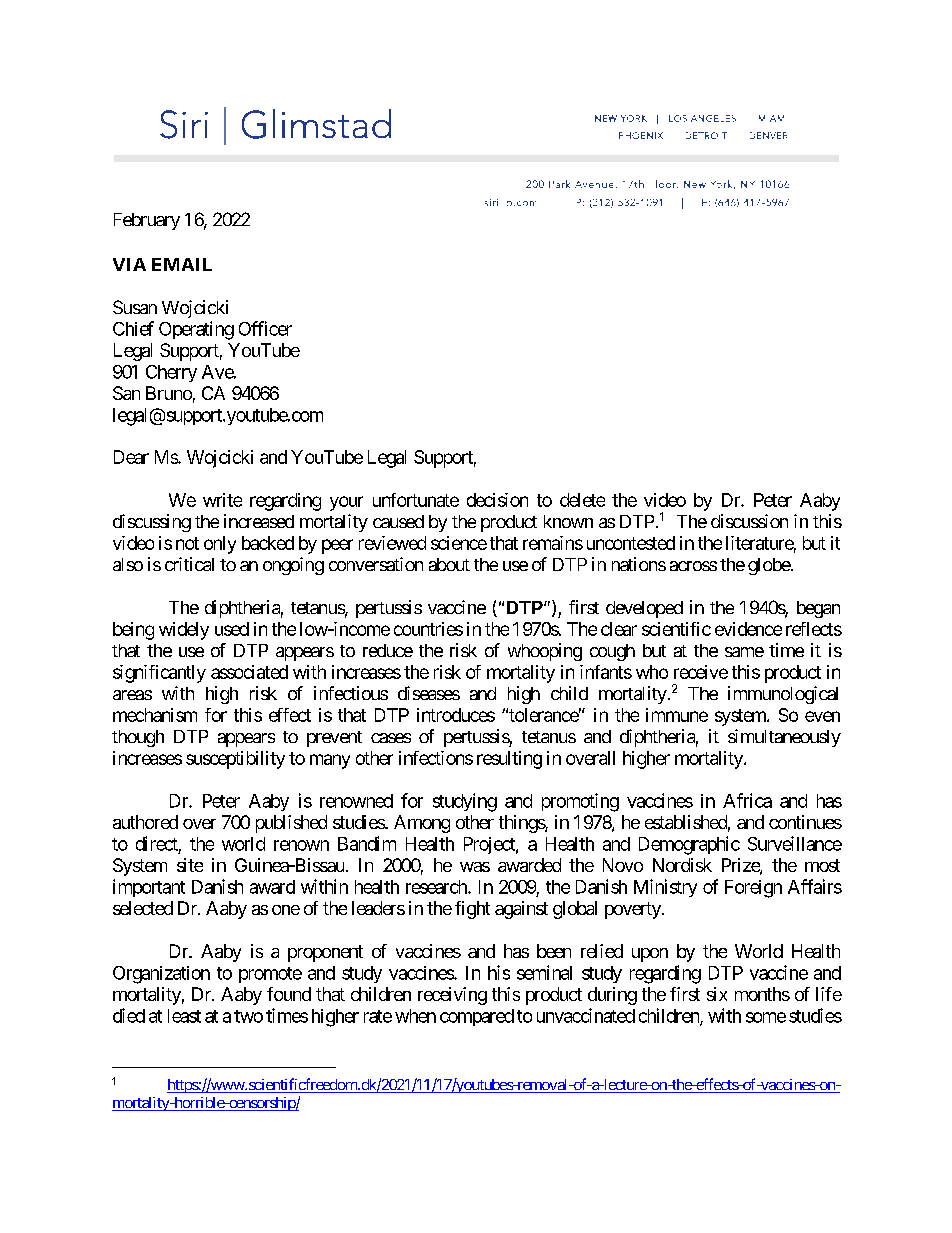  What do you see at coordinates (749, 521) in the document?
I see `discussion` at bounding box center [749, 521].
